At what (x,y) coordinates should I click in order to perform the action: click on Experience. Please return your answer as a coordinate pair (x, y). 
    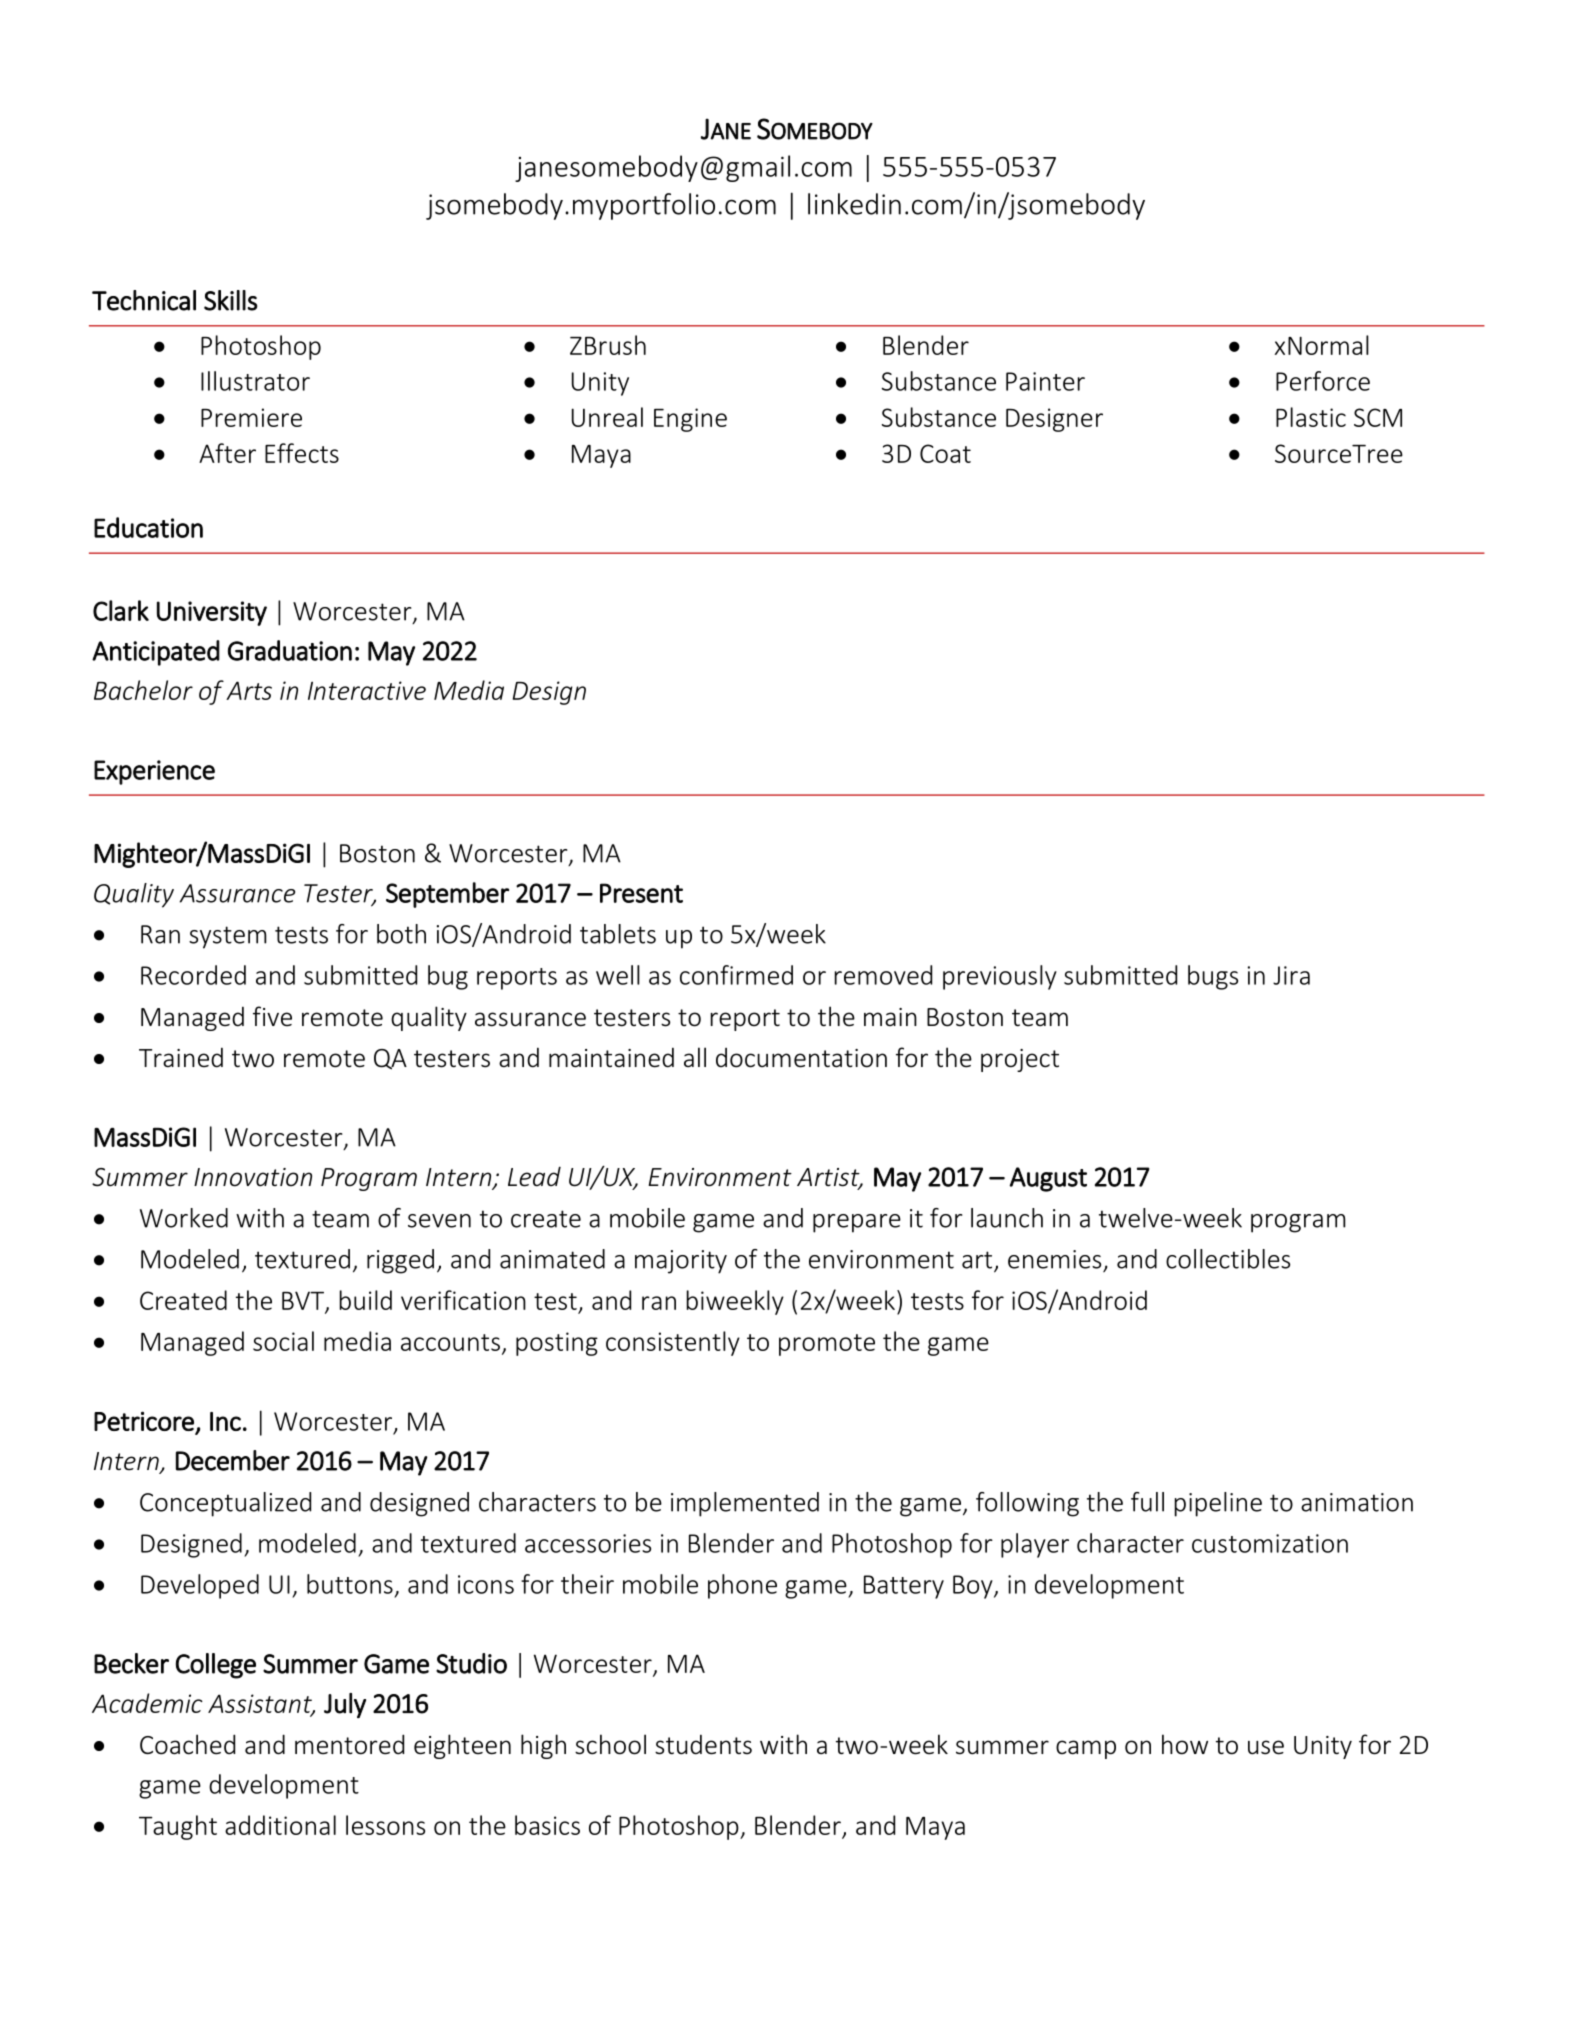
    Looking at the image, I should click on (154, 772).
